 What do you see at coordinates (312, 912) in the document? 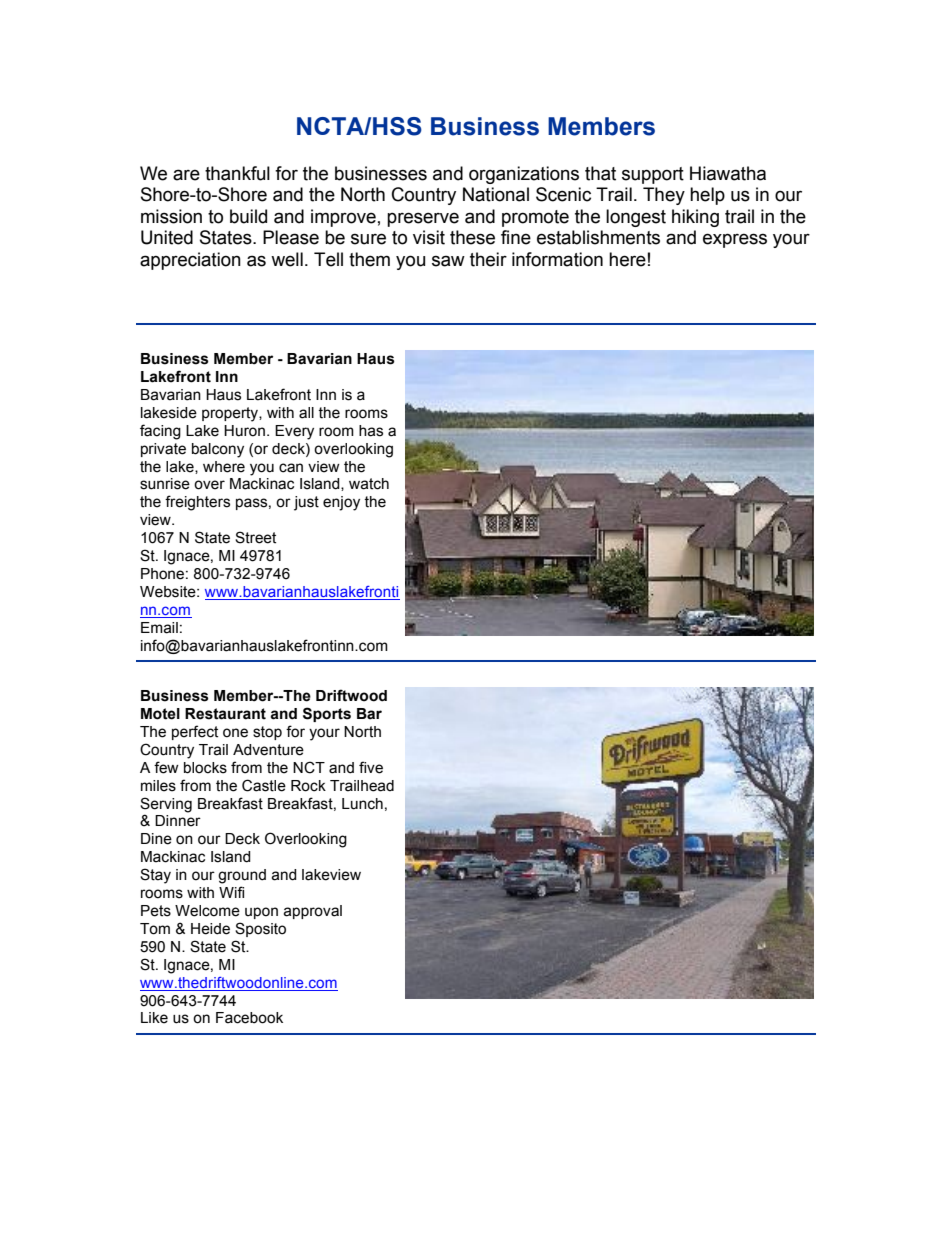
I see `approval` at bounding box center [312, 912].
